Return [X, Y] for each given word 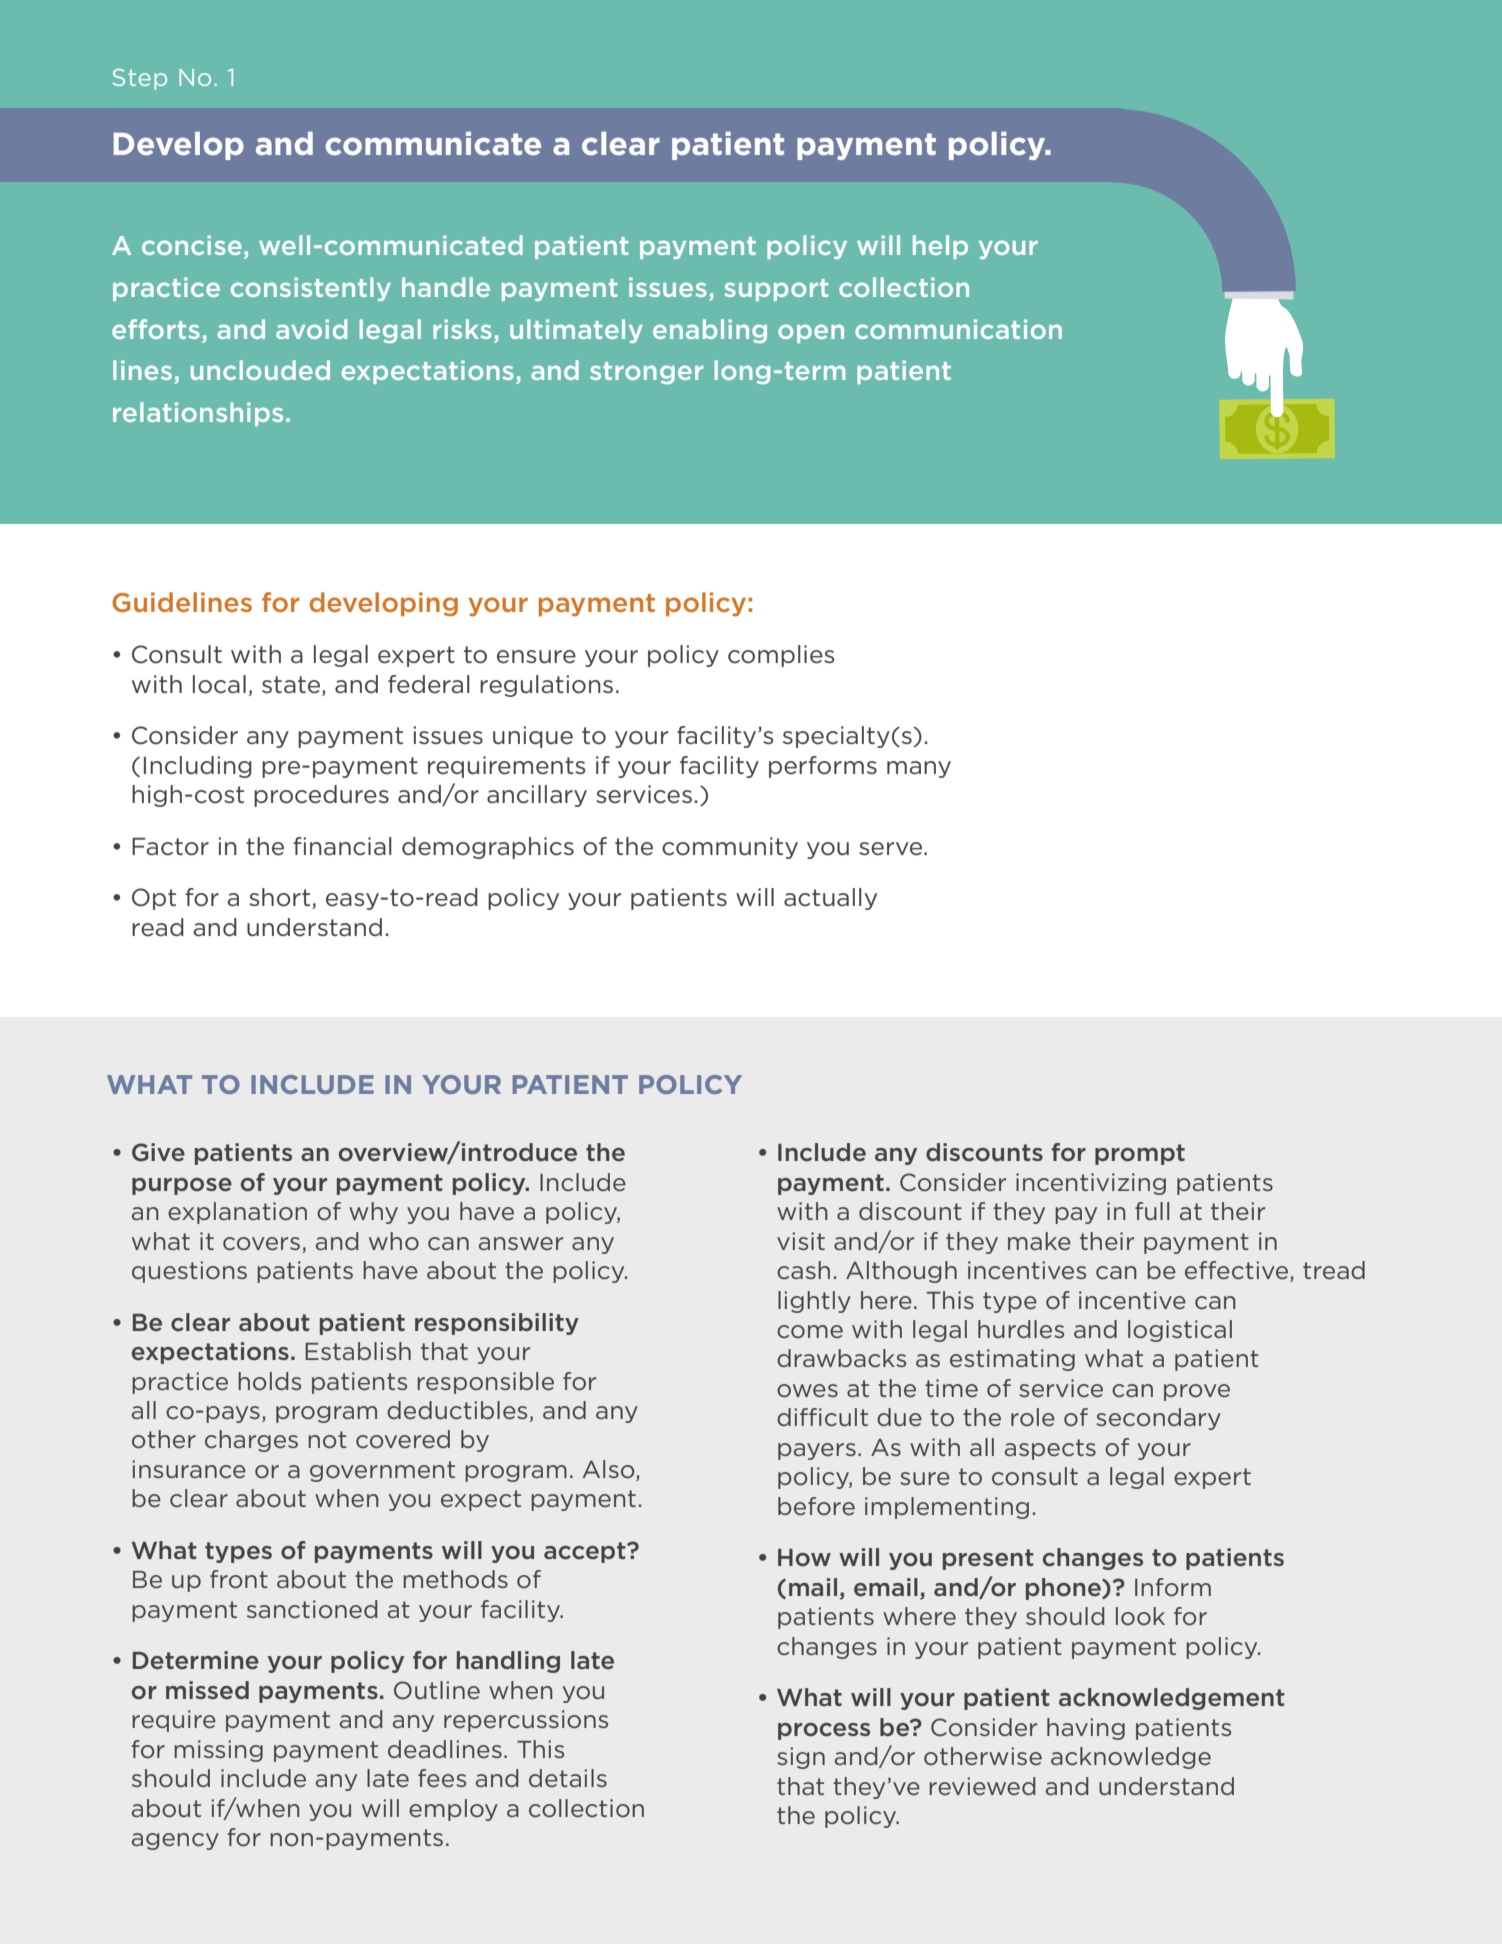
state [291, 685]
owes [807, 1391]
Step [140, 79]
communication [958, 329]
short [281, 898]
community [730, 848]
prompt [1140, 1154]
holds [269, 1381]
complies [781, 656]
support [777, 290]
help [940, 247]
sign [801, 1758]
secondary [1158, 1419]
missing [218, 1751]
